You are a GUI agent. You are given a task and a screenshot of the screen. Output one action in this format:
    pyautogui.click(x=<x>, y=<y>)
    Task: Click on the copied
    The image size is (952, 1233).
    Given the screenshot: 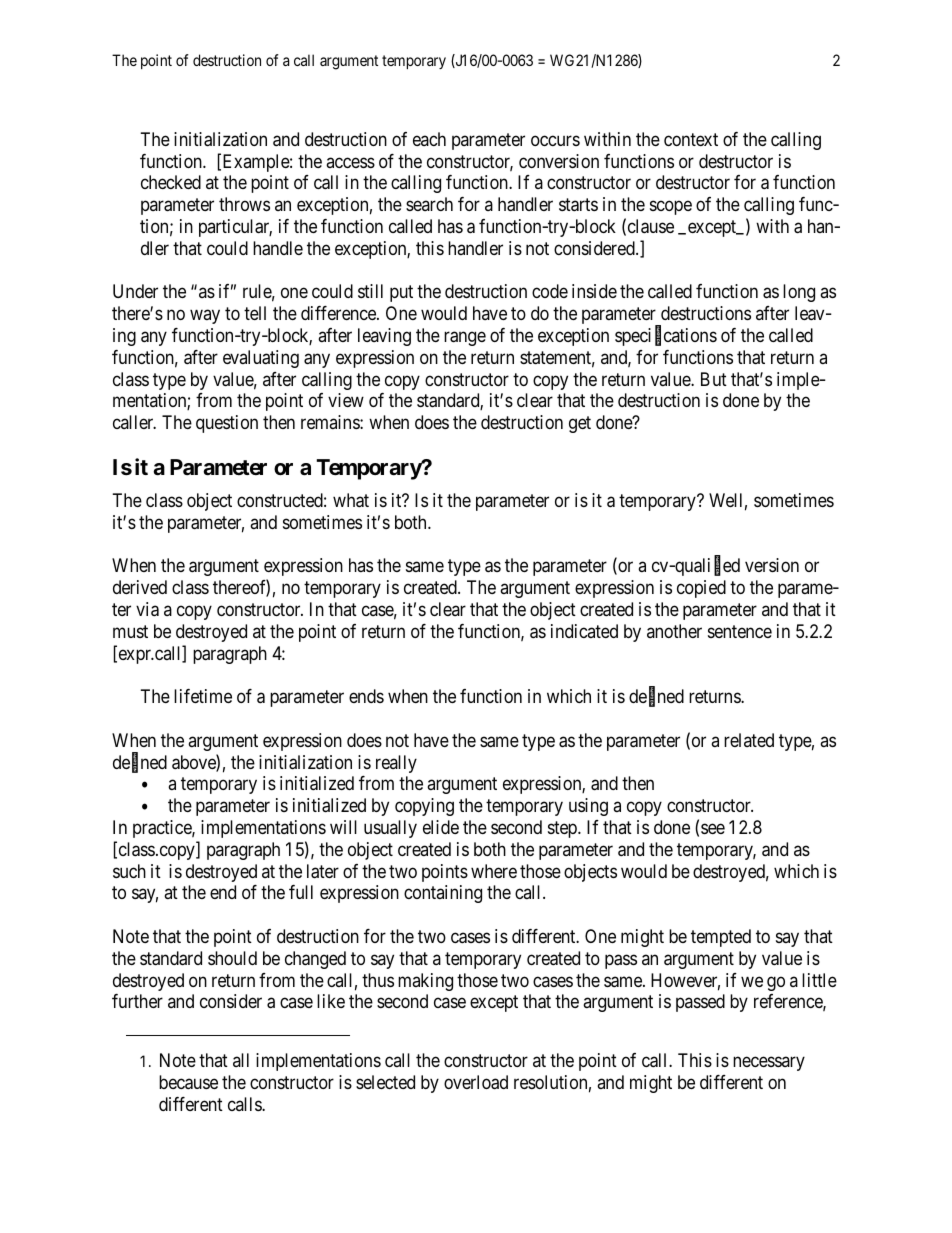 What is the action you would take?
    pyautogui.click(x=701, y=589)
